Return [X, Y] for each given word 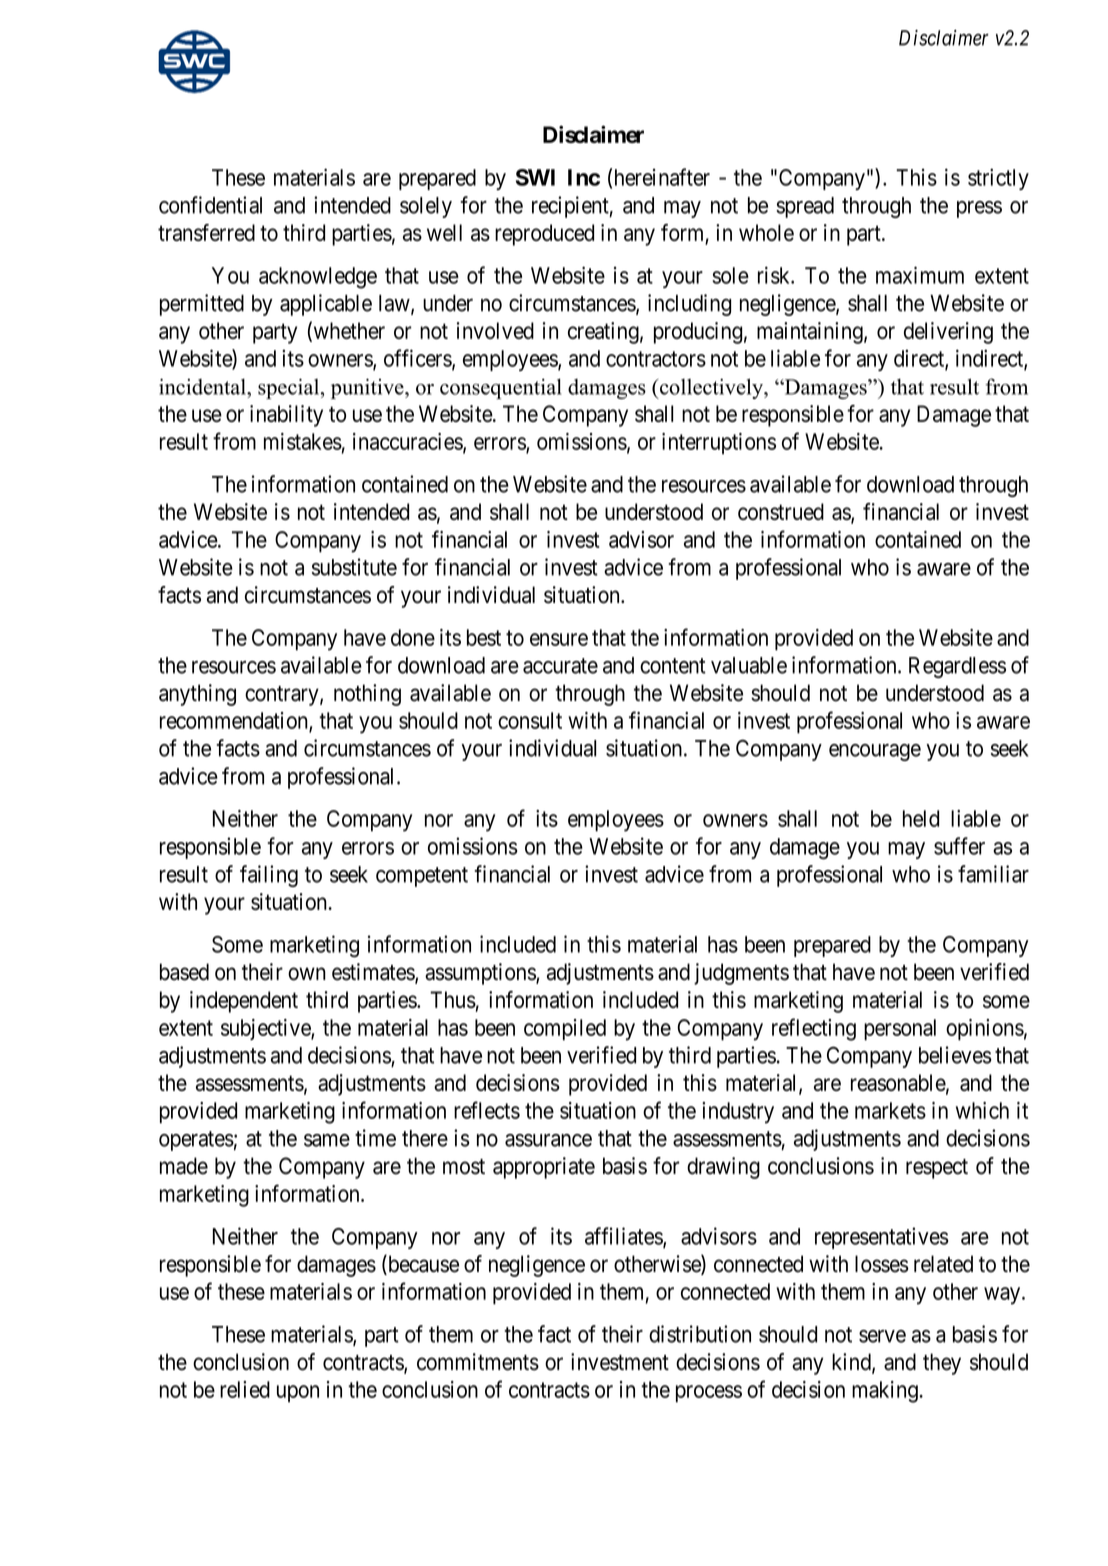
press [979, 209]
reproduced [544, 235]
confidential [210, 205]
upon [298, 1393]
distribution [700, 1334]
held [921, 818]
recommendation [235, 721]
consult [530, 720]
